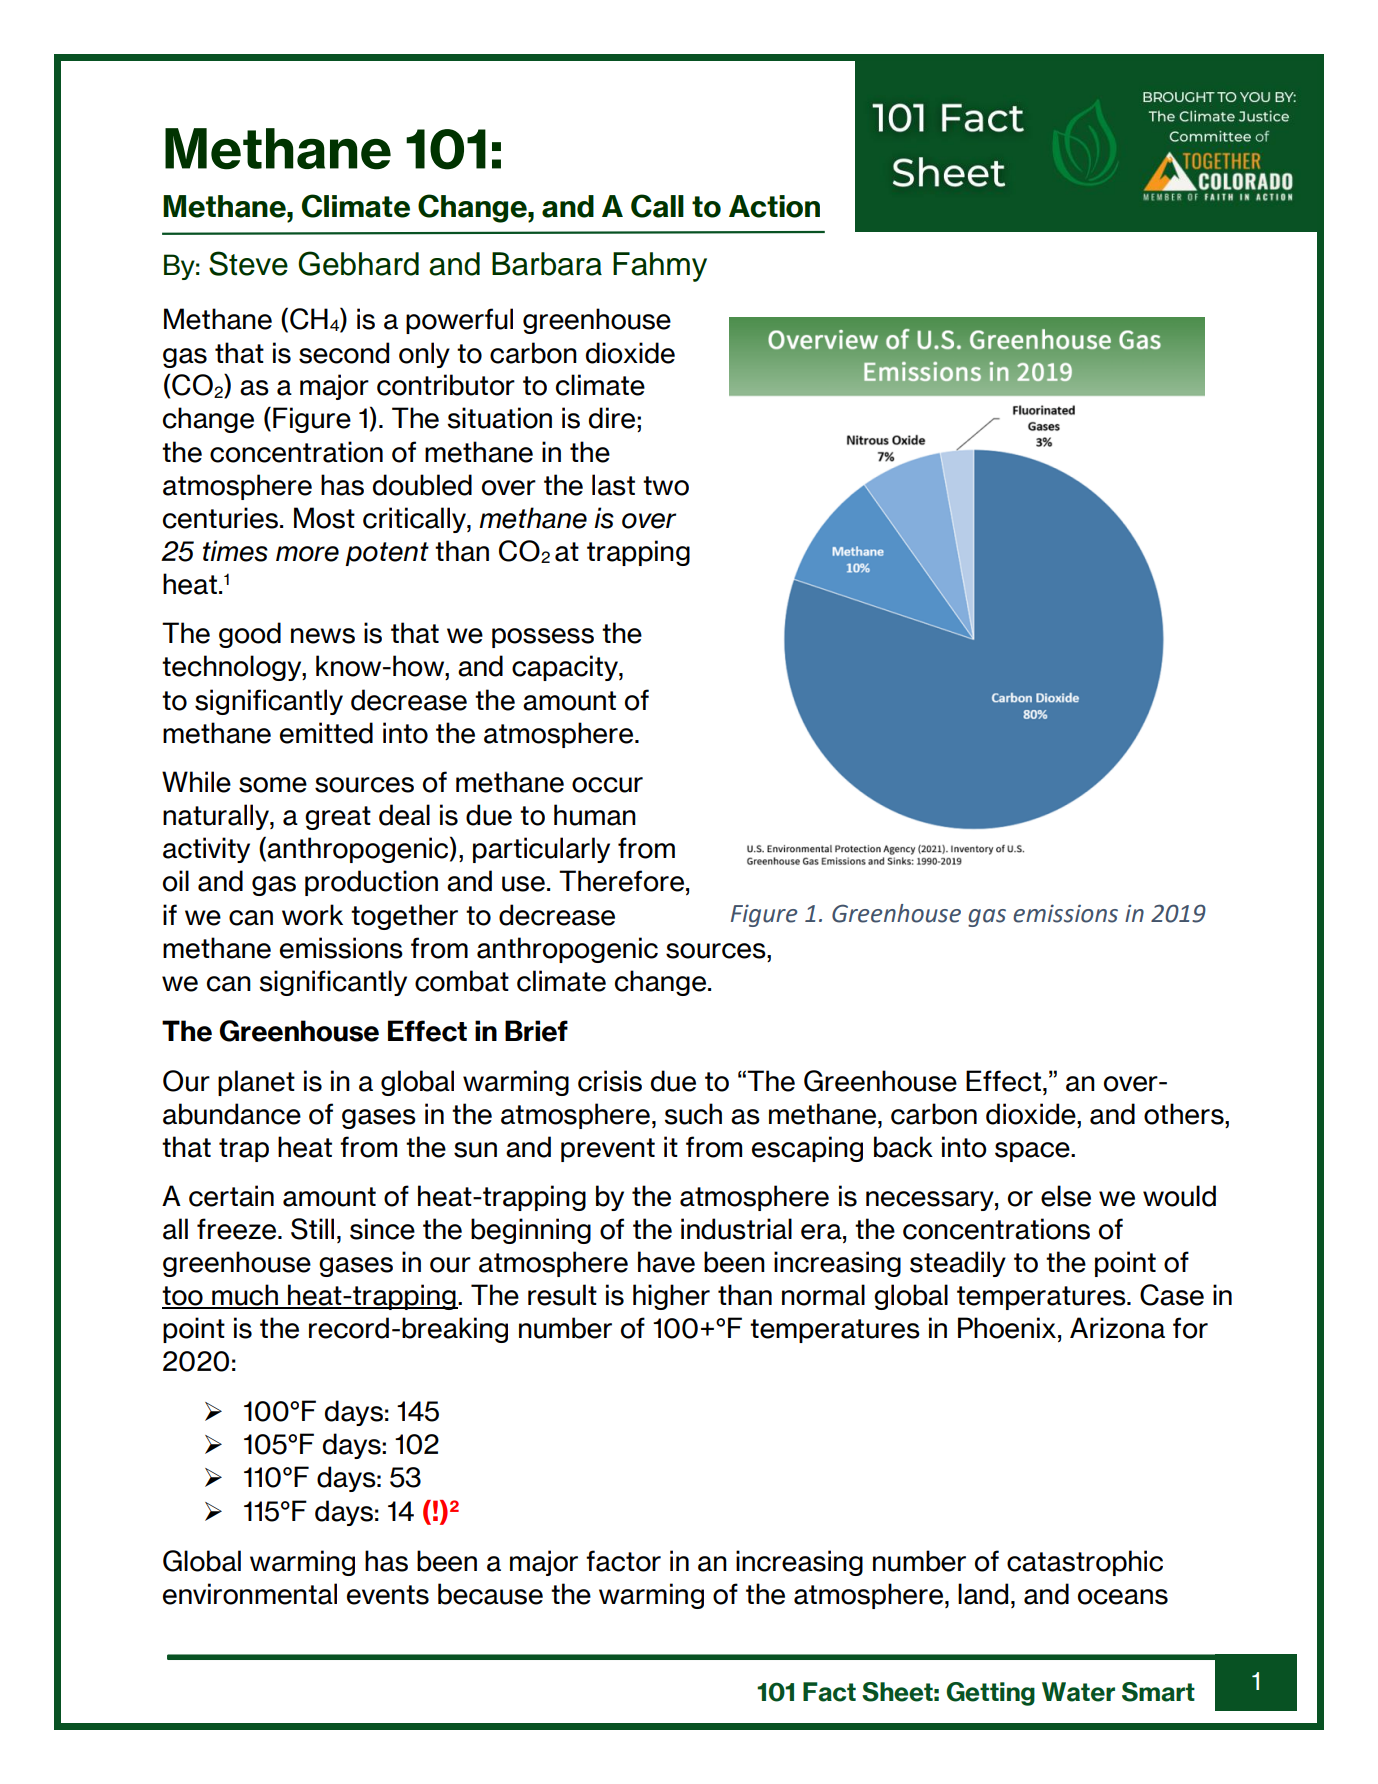  Describe the element at coordinates (774, 206) in the page. I see `Action` at that location.
